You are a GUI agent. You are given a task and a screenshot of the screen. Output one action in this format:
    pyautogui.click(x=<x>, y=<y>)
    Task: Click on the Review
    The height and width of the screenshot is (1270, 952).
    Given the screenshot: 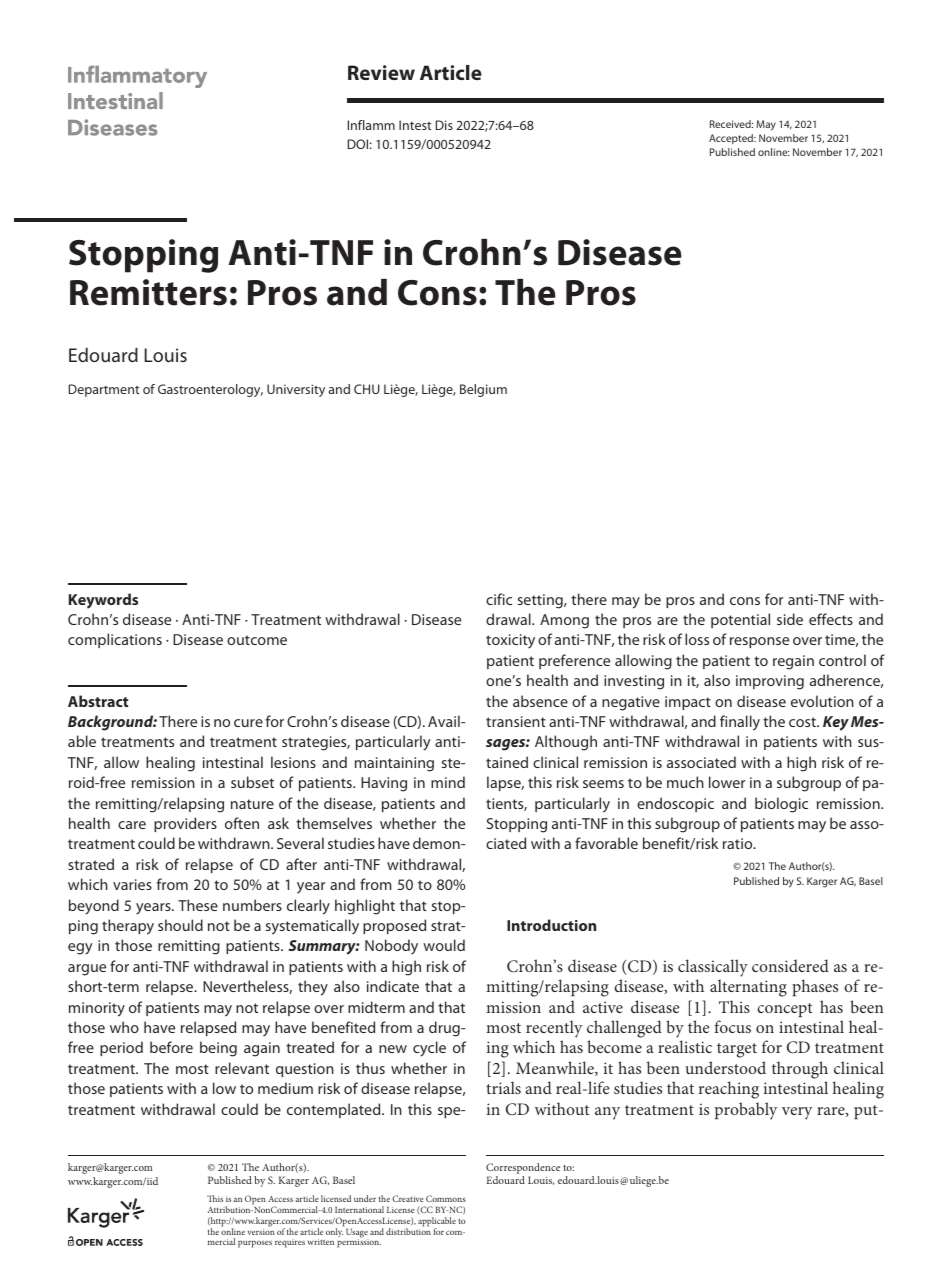 What is the action you would take?
    pyautogui.click(x=381, y=72)
